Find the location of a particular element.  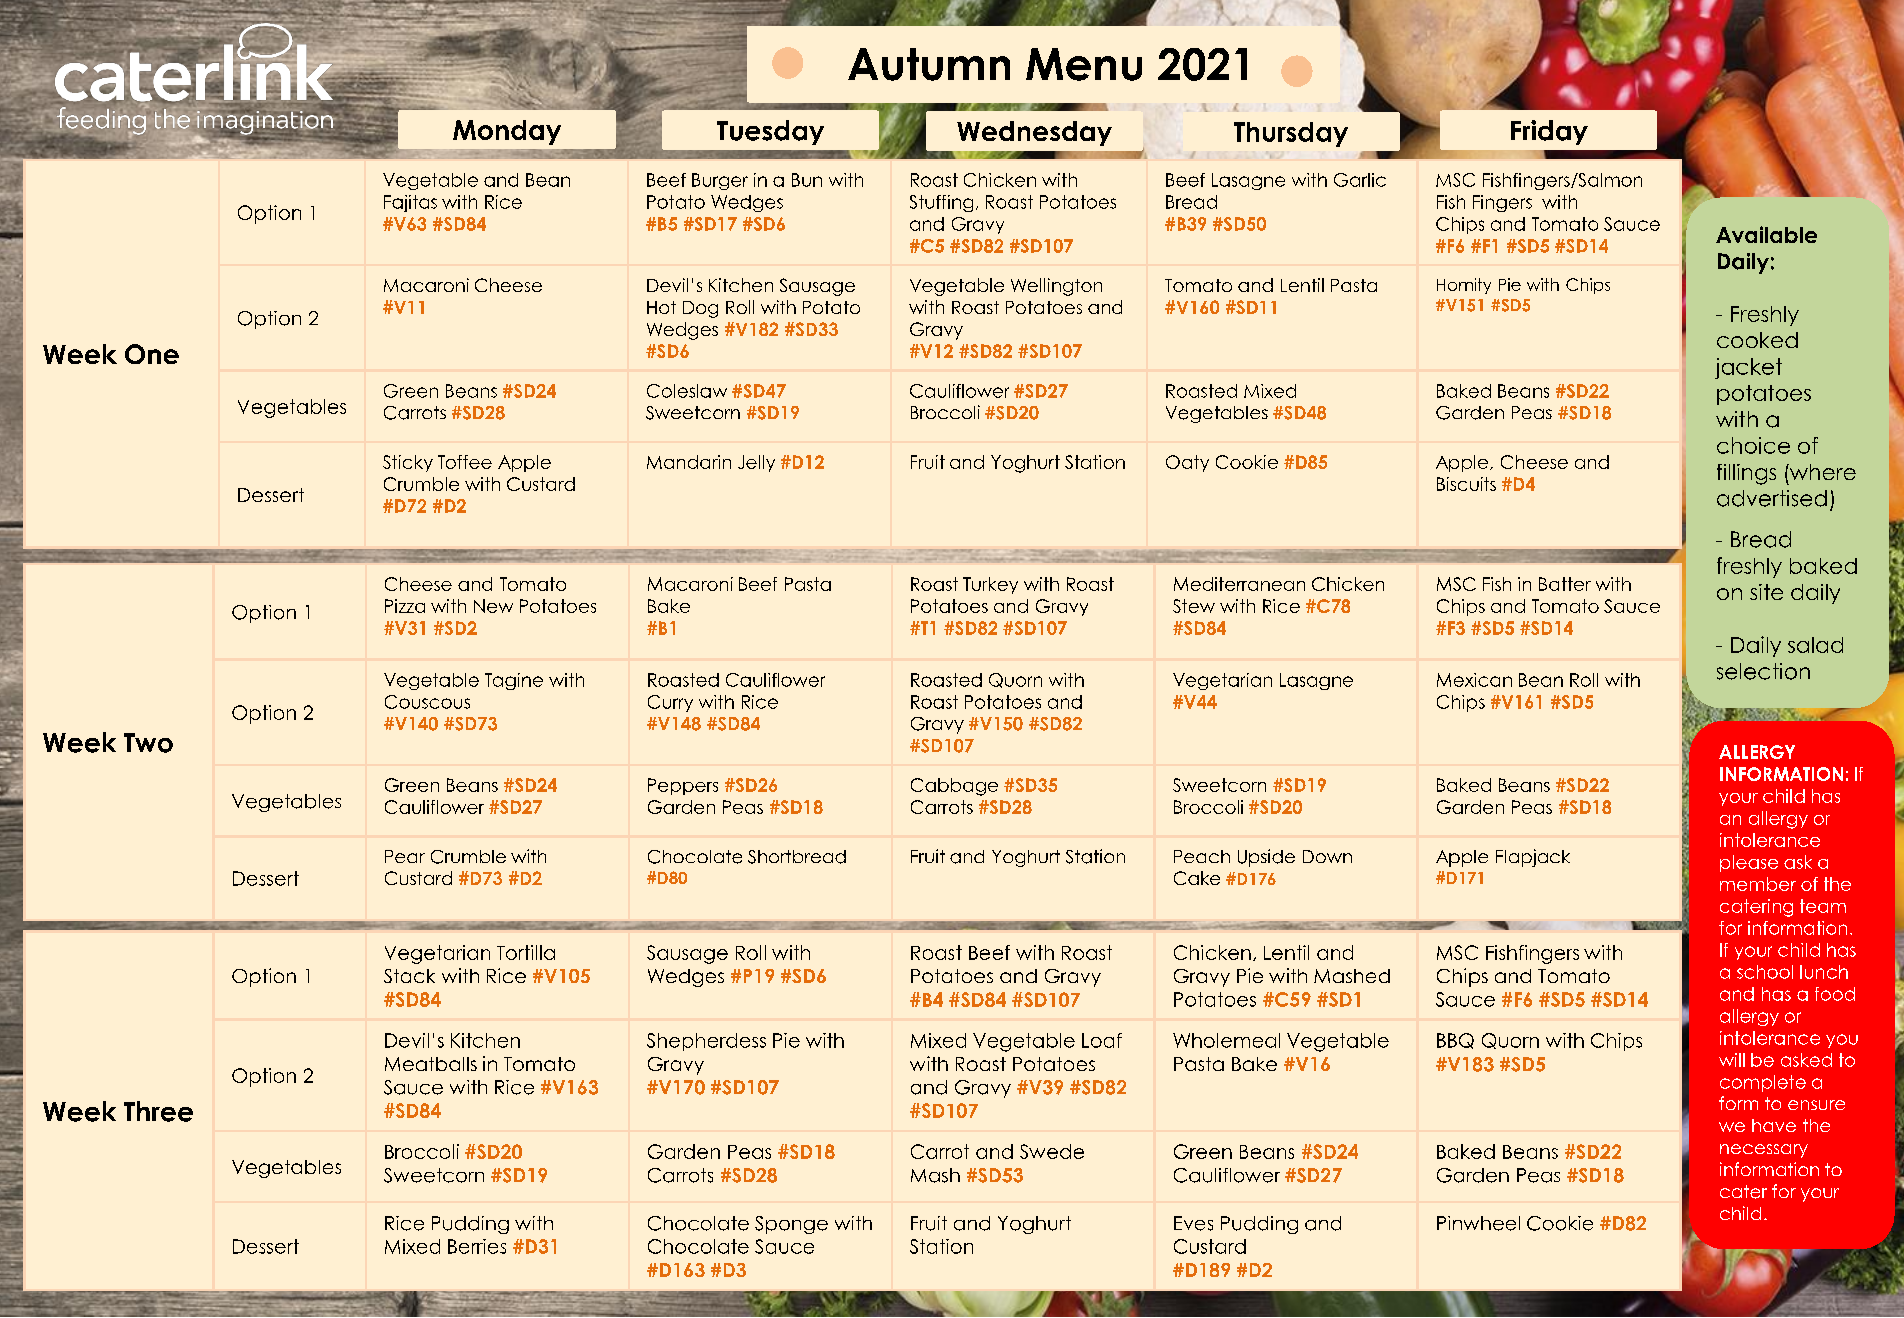

Friday is located at coordinates (1549, 132).
